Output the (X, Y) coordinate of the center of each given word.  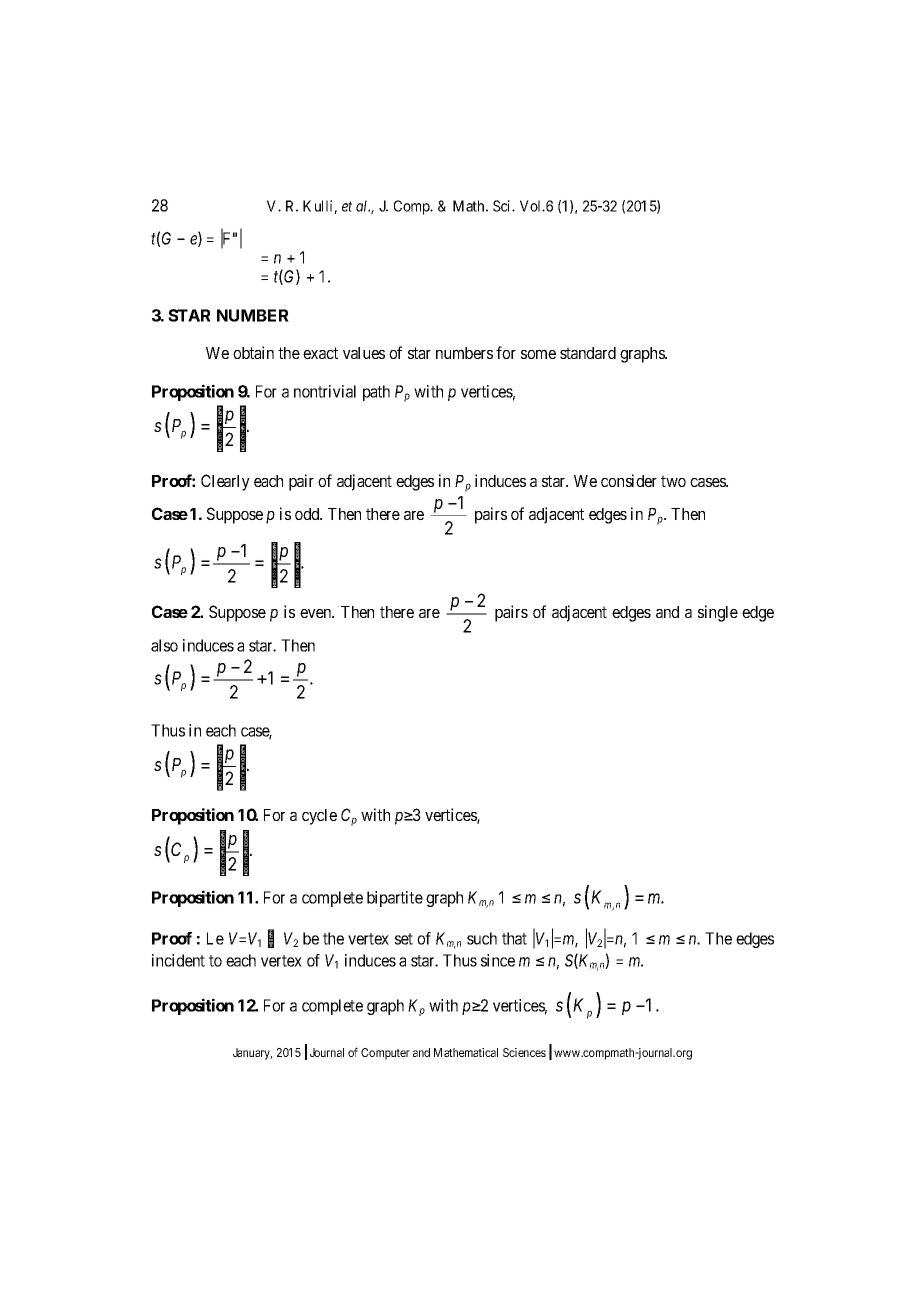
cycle (319, 817)
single (718, 613)
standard (588, 353)
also (164, 645)
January (252, 1054)
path (376, 393)
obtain (253, 352)
